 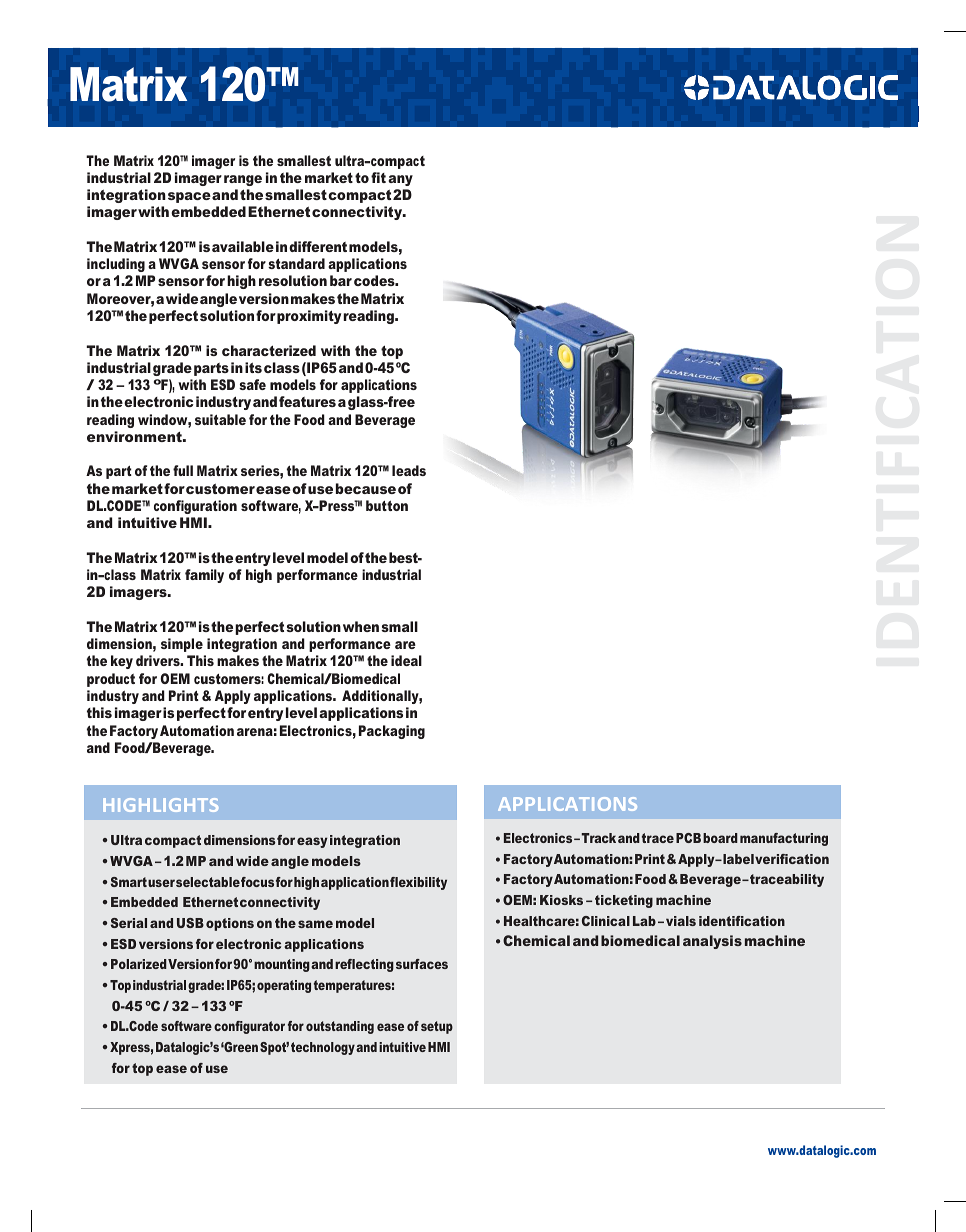 I want to click on ticketing, so click(x=624, y=901).
